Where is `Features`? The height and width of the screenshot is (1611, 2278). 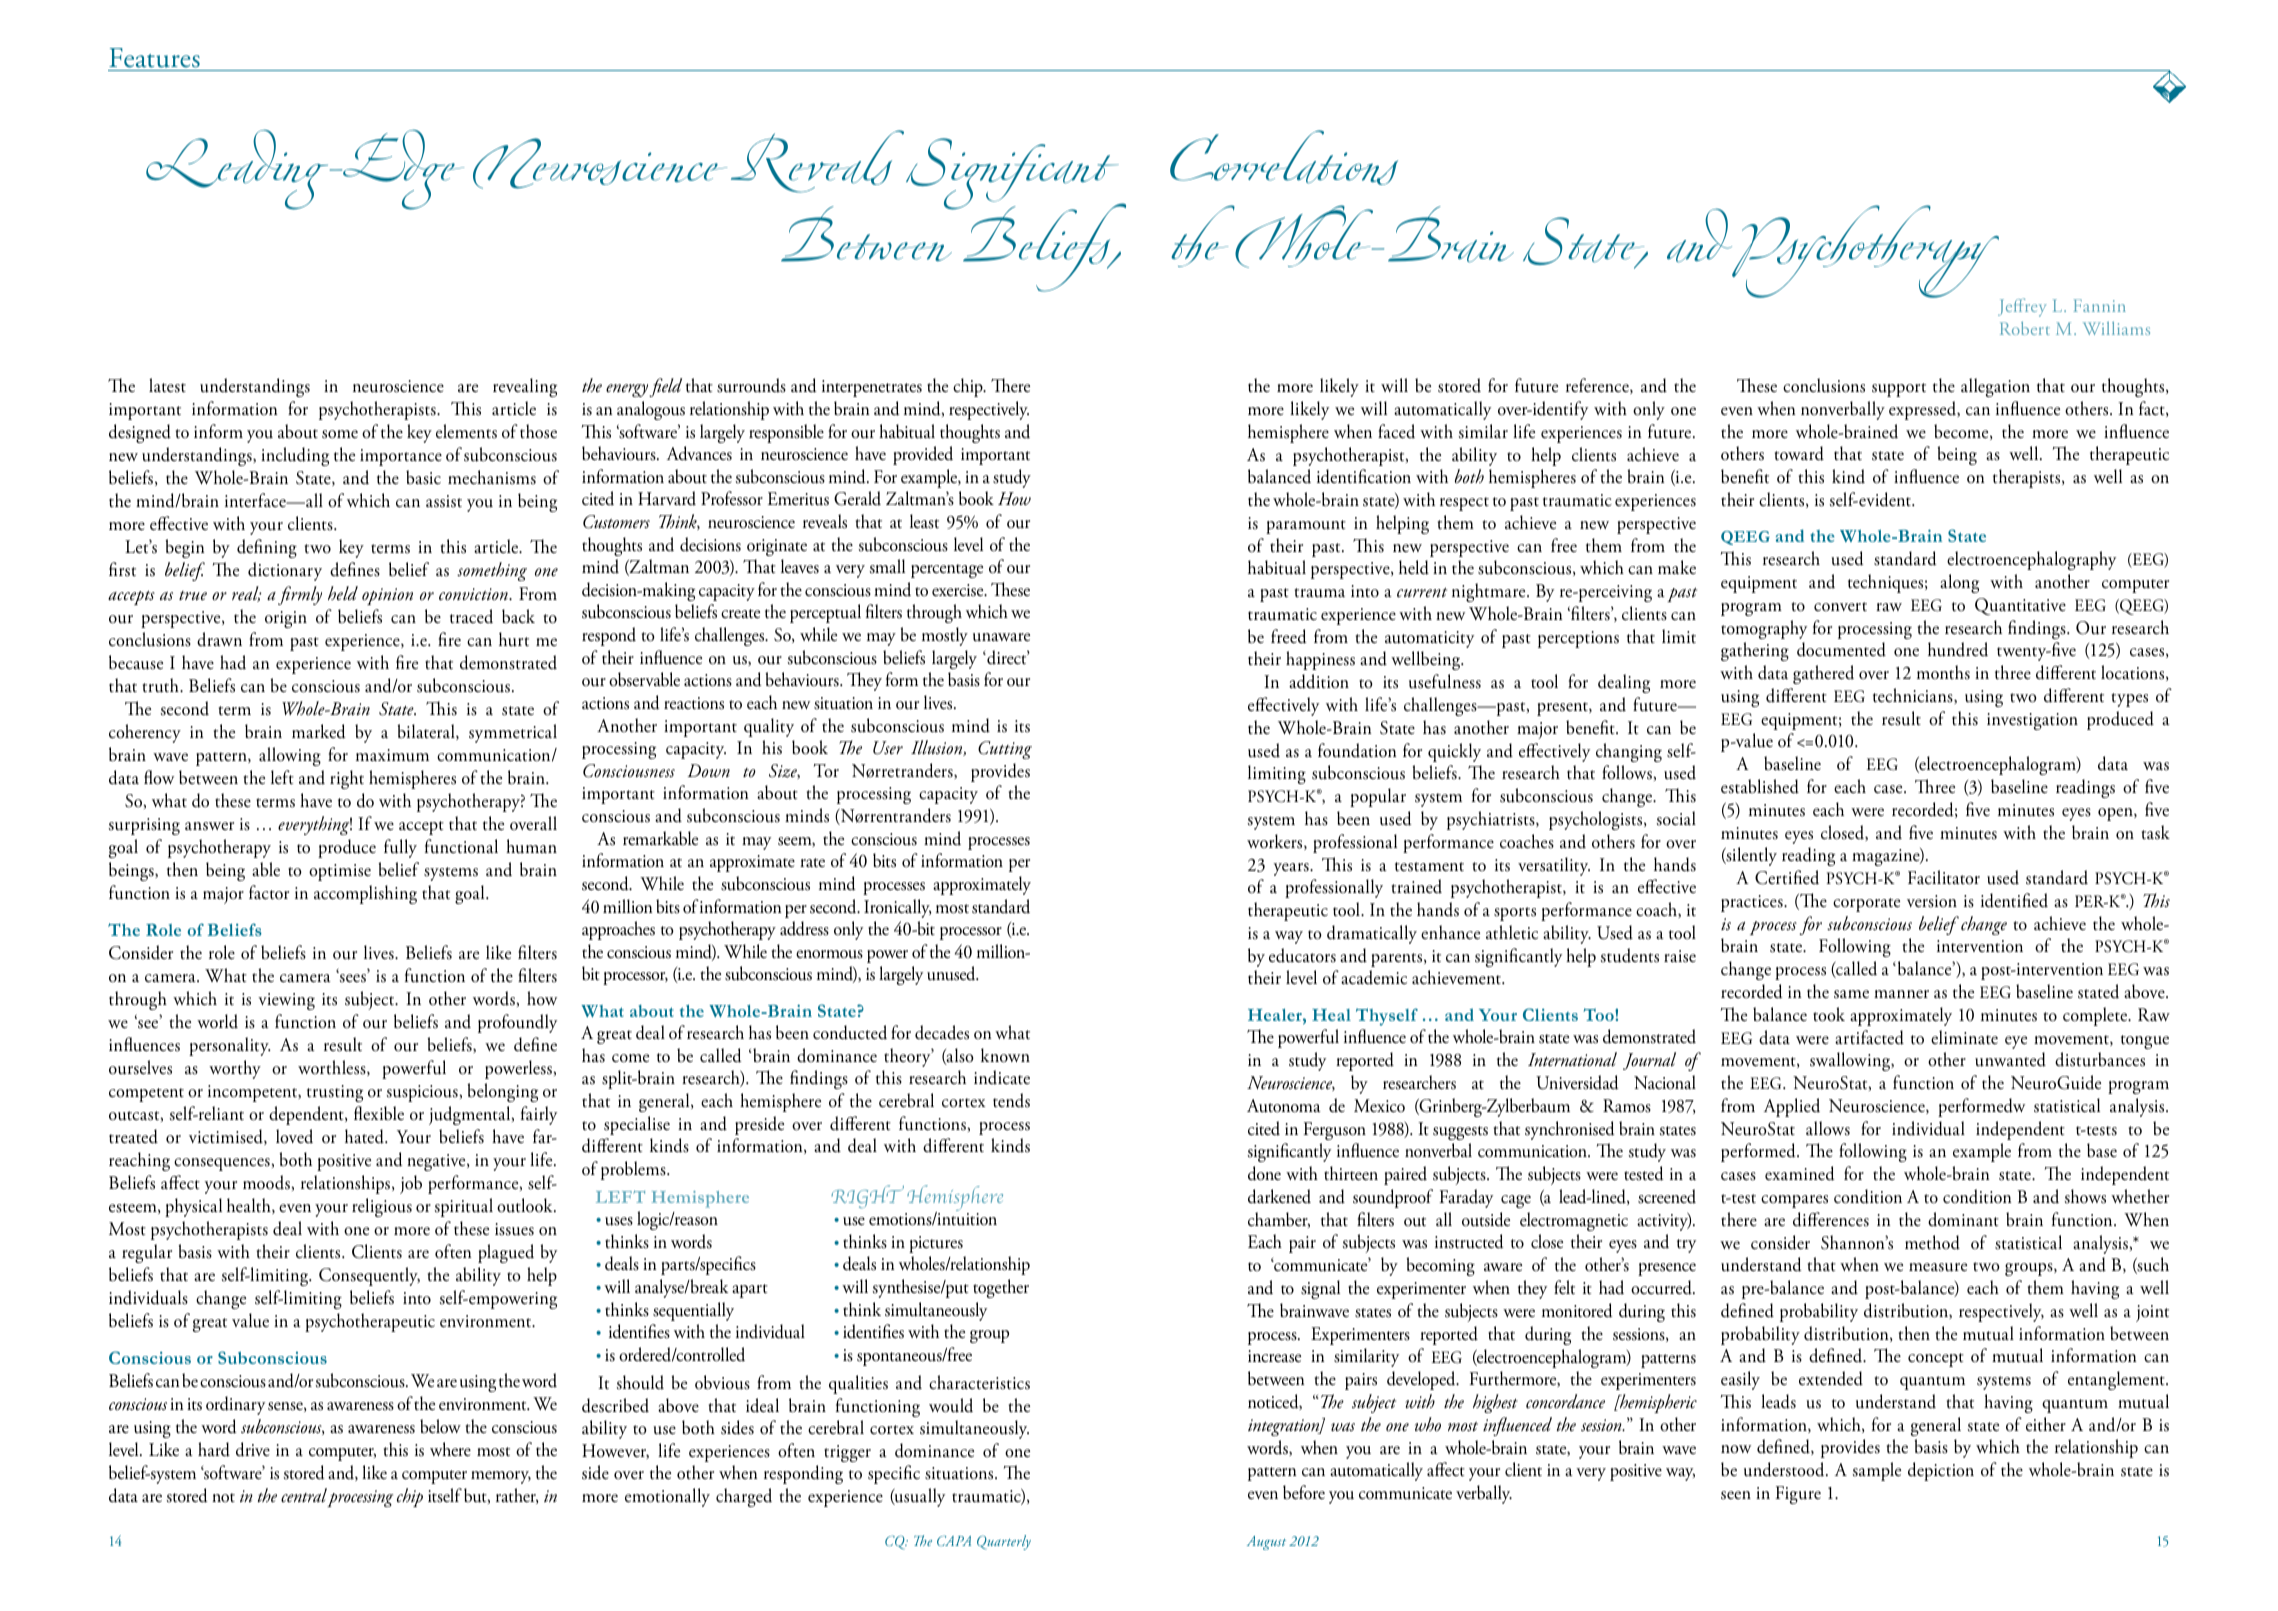 Features is located at coordinates (155, 59).
